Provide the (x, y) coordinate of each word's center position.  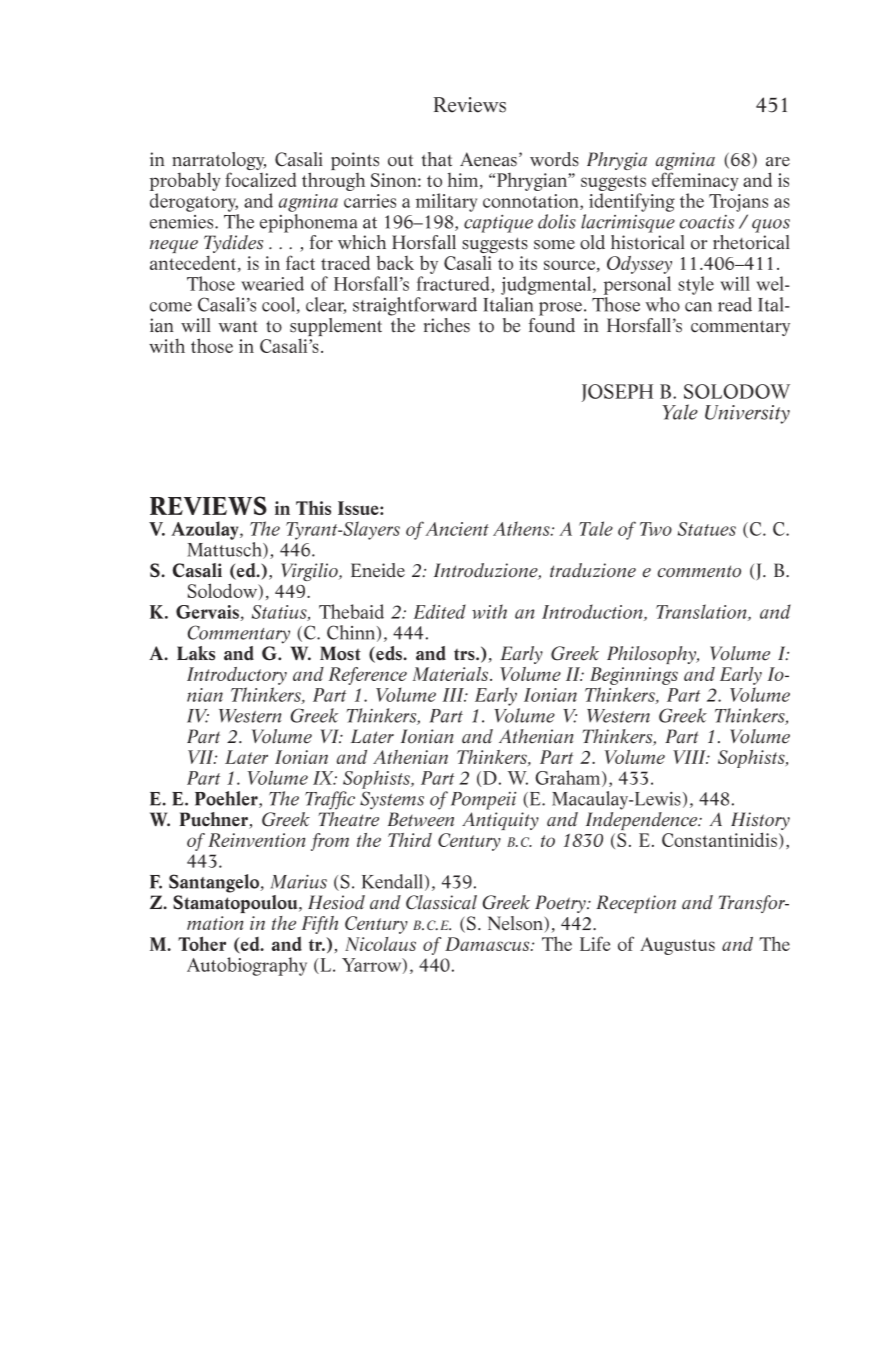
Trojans (738, 203)
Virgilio (310, 572)
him (463, 180)
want (238, 327)
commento (699, 571)
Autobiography (247, 966)
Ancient (457, 529)
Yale (680, 412)
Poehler (227, 799)
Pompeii (483, 801)
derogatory (194, 202)
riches (447, 325)
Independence (643, 819)
